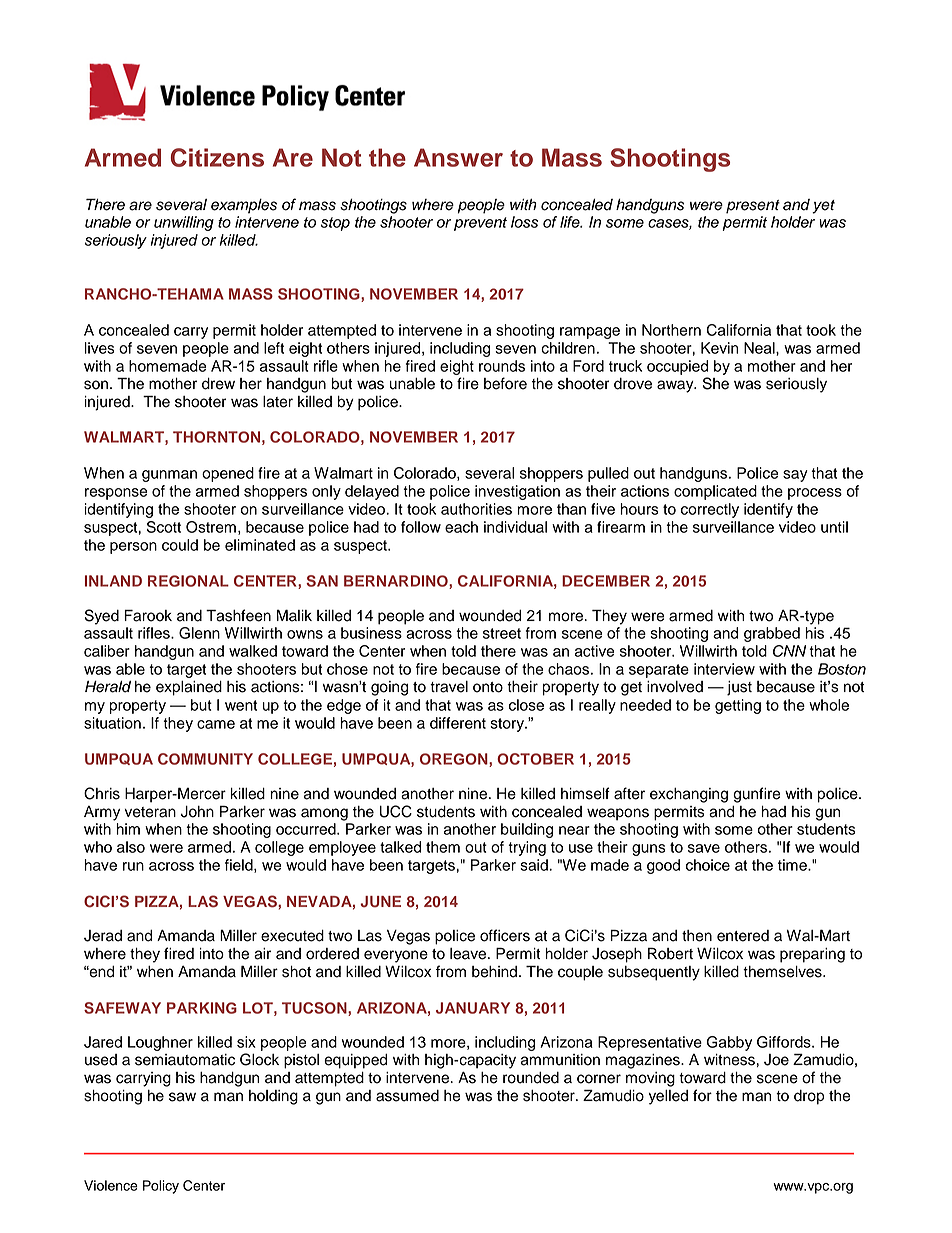  Describe the element at coordinates (205, 759) in the image. I see `COMMUNITY` at that location.
